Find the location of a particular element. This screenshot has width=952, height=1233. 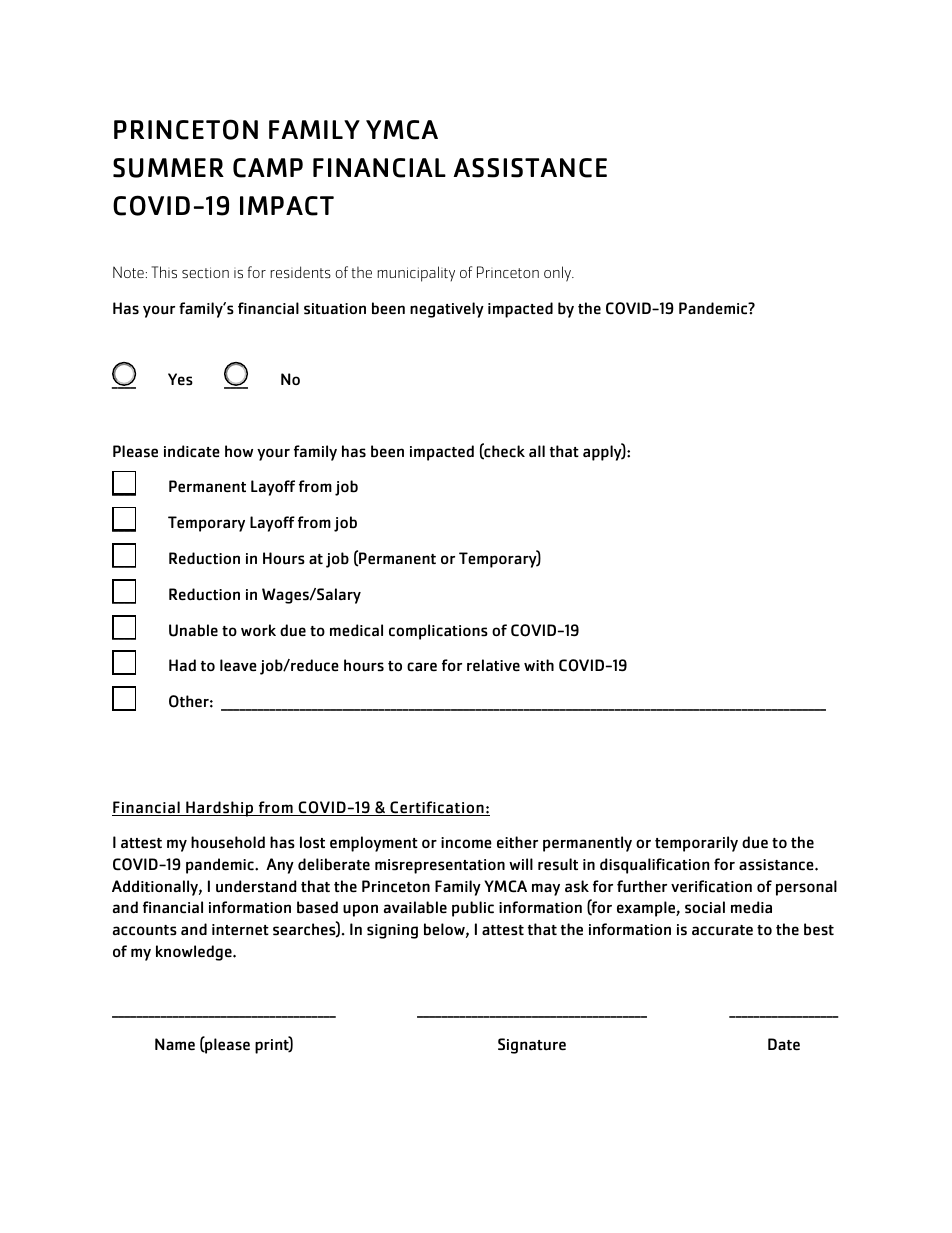

Name is located at coordinates (175, 1044).
